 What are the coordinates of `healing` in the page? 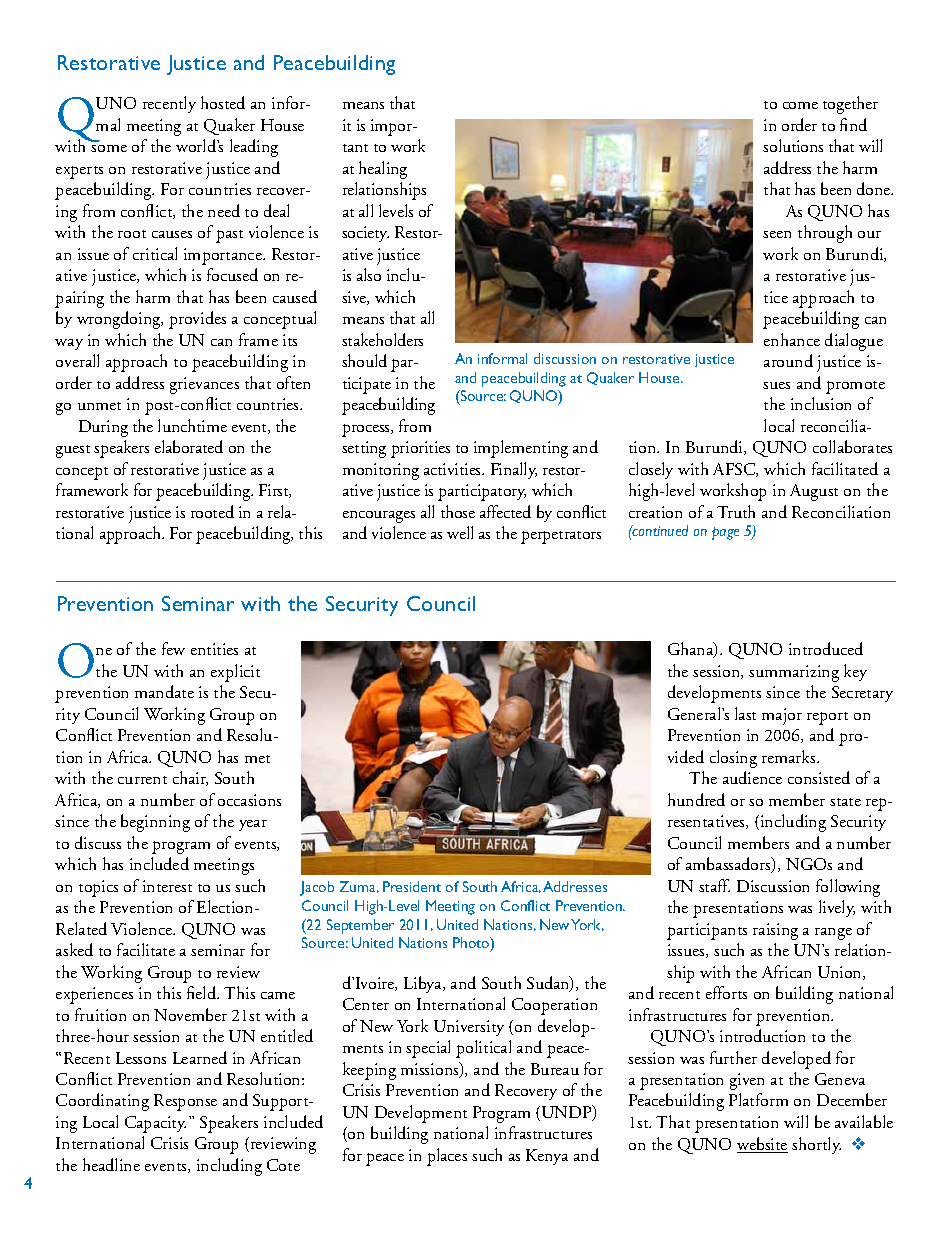 It's located at (383, 170).
